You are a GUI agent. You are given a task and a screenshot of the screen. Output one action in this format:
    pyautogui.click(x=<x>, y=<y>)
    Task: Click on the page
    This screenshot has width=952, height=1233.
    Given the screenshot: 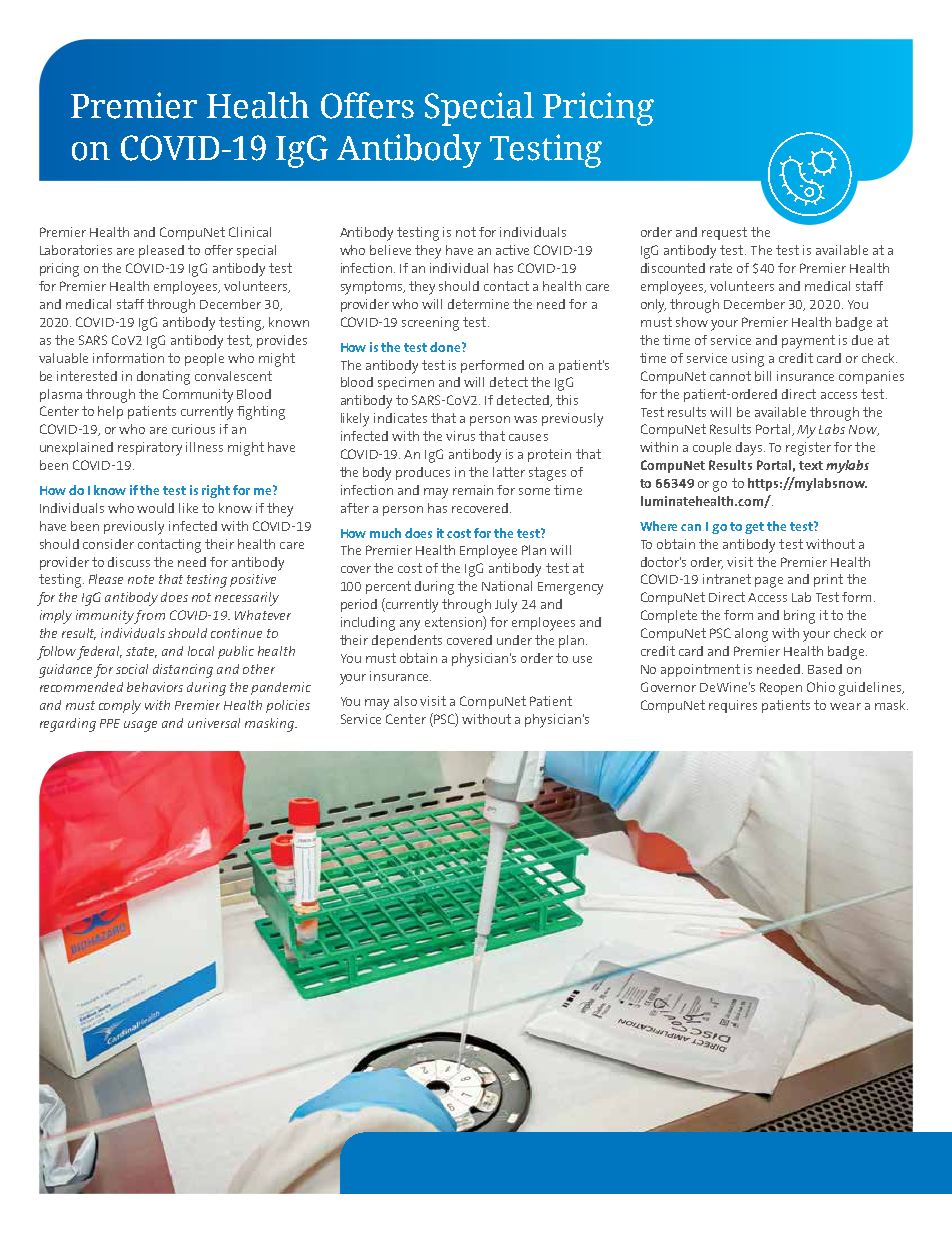 What is the action you would take?
    pyautogui.click(x=769, y=582)
